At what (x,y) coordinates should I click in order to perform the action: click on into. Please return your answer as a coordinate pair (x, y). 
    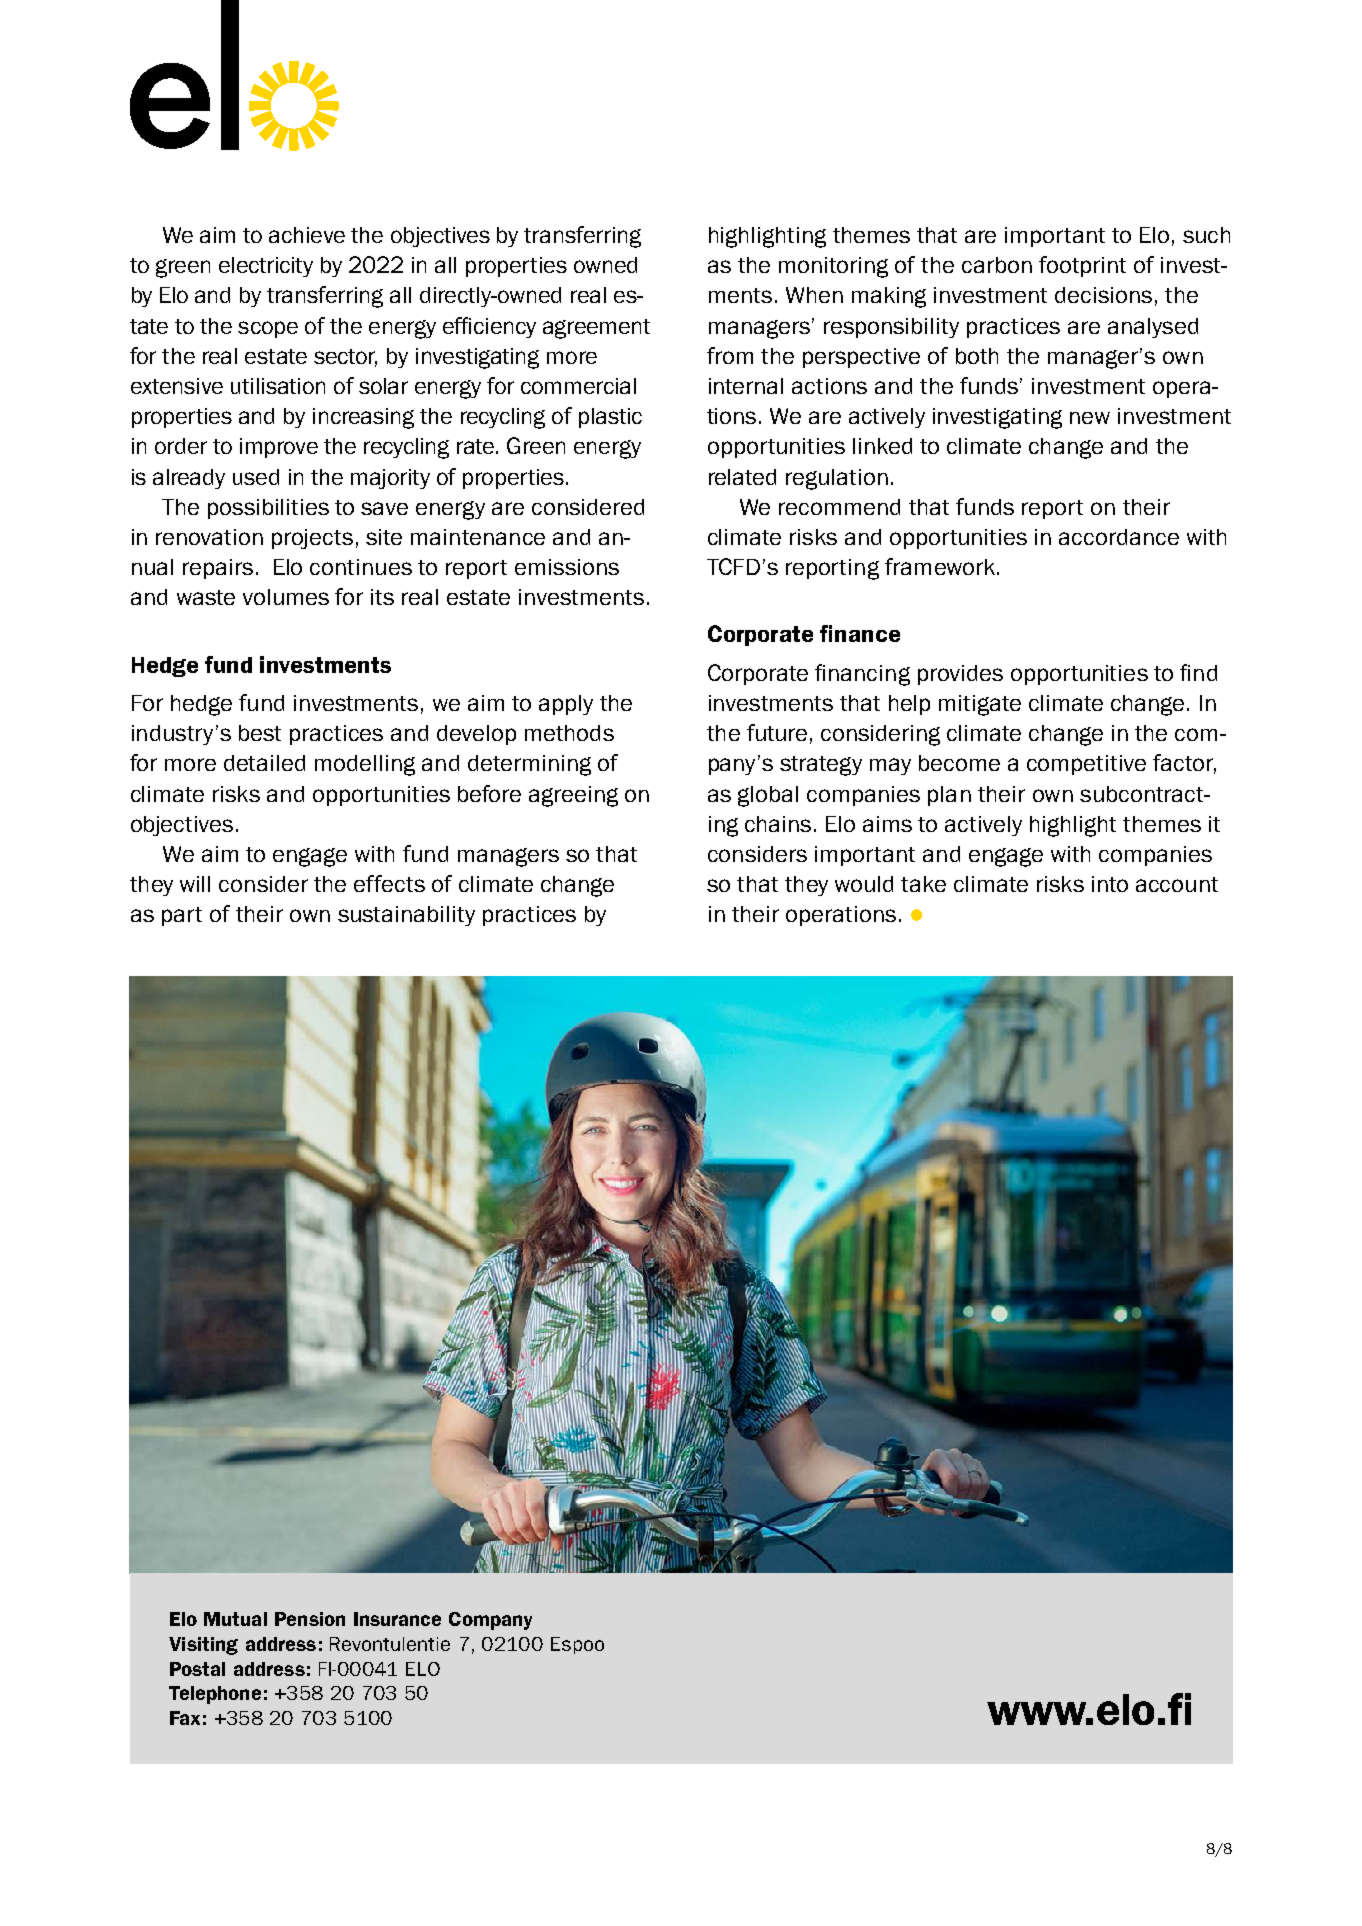
    Looking at the image, I should click on (1110, 884).
